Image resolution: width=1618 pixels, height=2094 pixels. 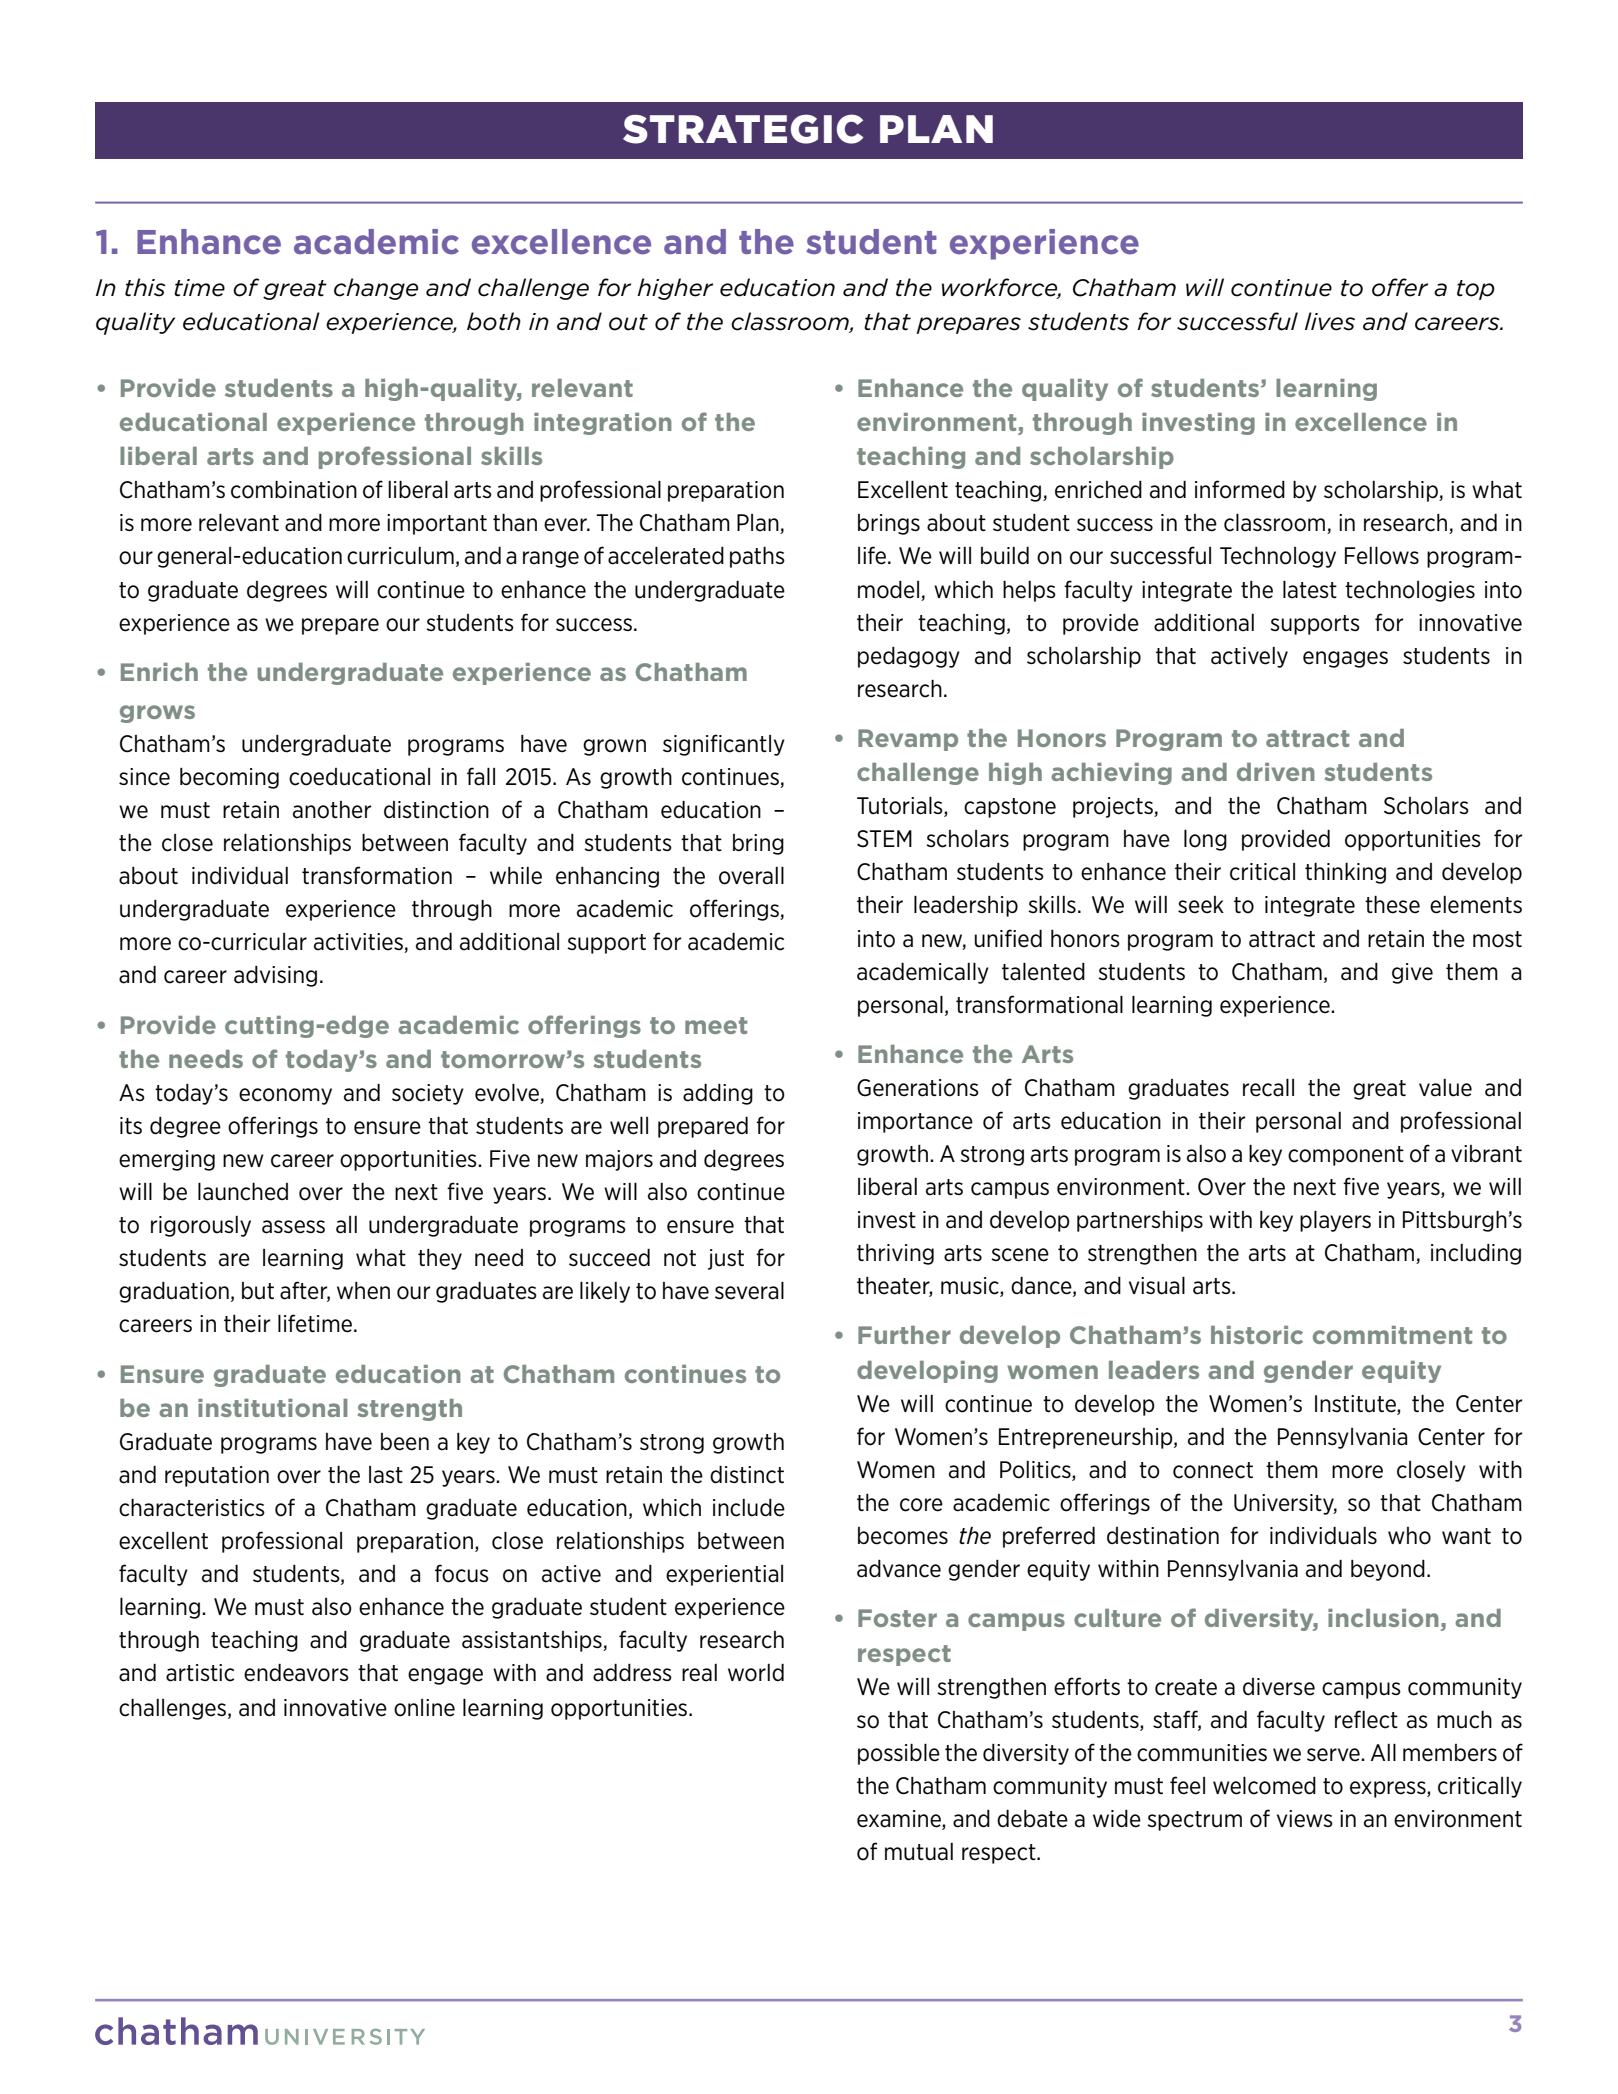 I want to click on thriving, so click(x=895, y=1254).
